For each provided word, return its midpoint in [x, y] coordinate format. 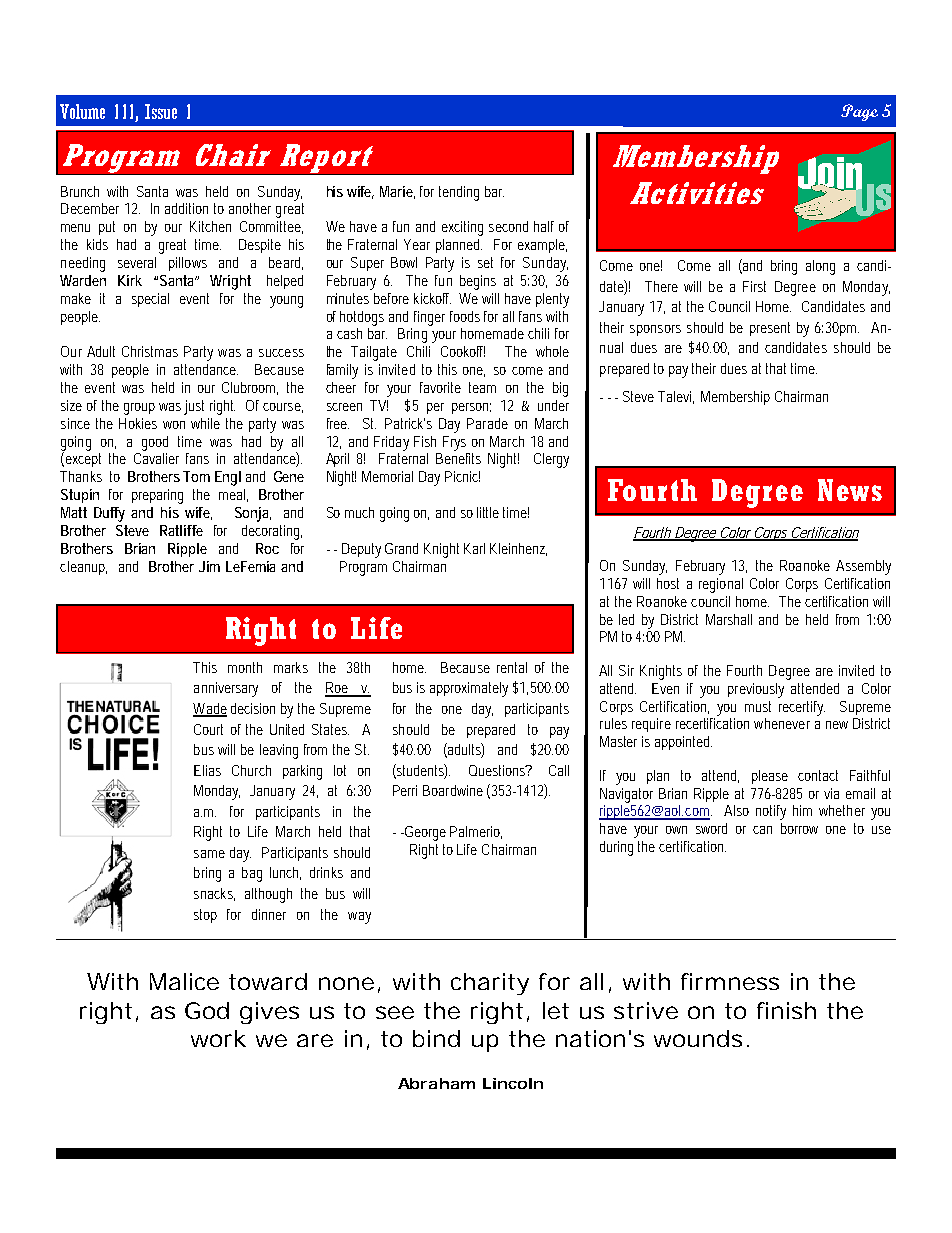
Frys [454, 443]
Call [559, 770]
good [155, 443]
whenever [782, 723]
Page [859, 112]
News [850, 490]
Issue [161, 111]
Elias [207, 770]
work [218, 1038]
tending [459, 193]
